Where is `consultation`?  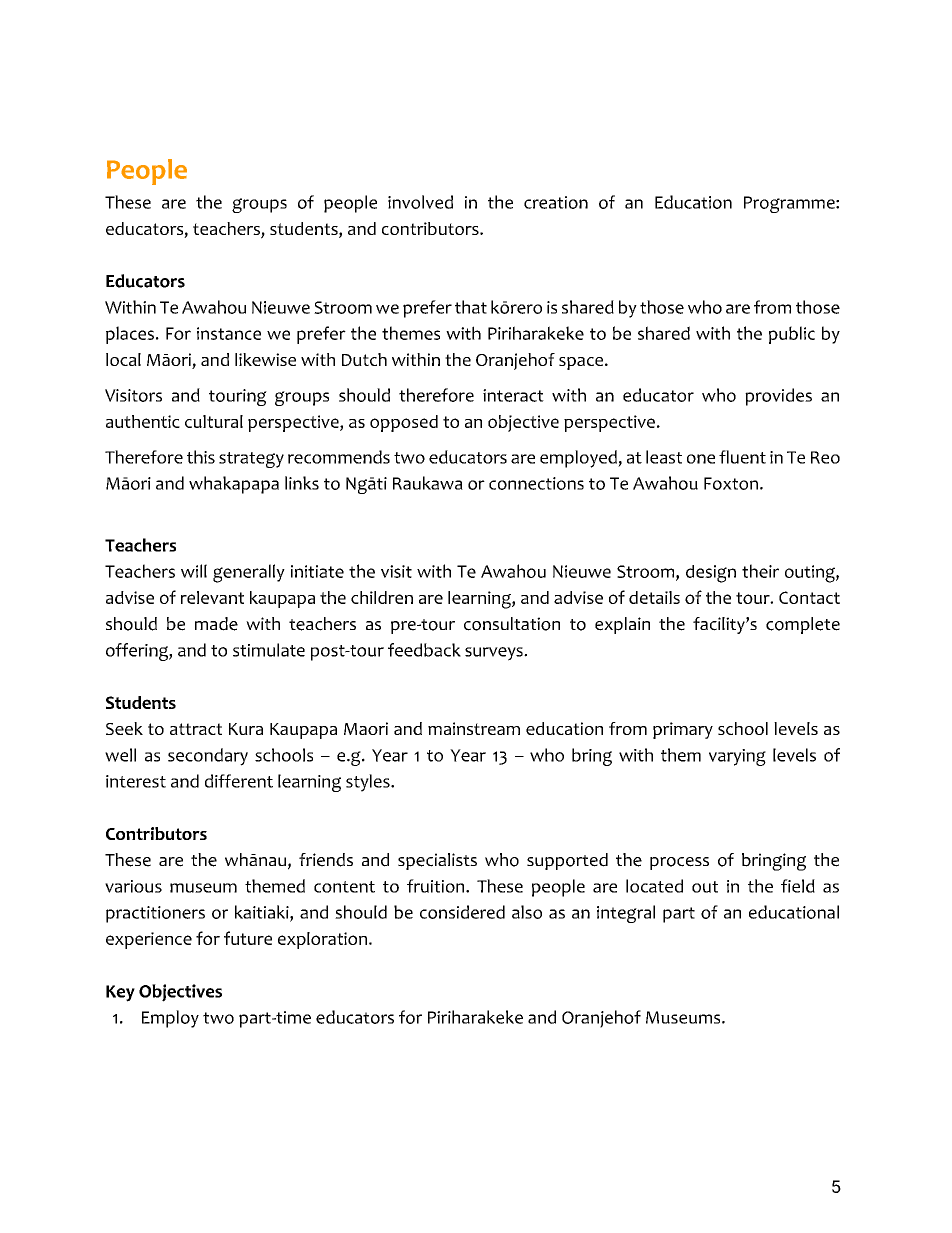
consultation is located at coordinates (512, 624).
